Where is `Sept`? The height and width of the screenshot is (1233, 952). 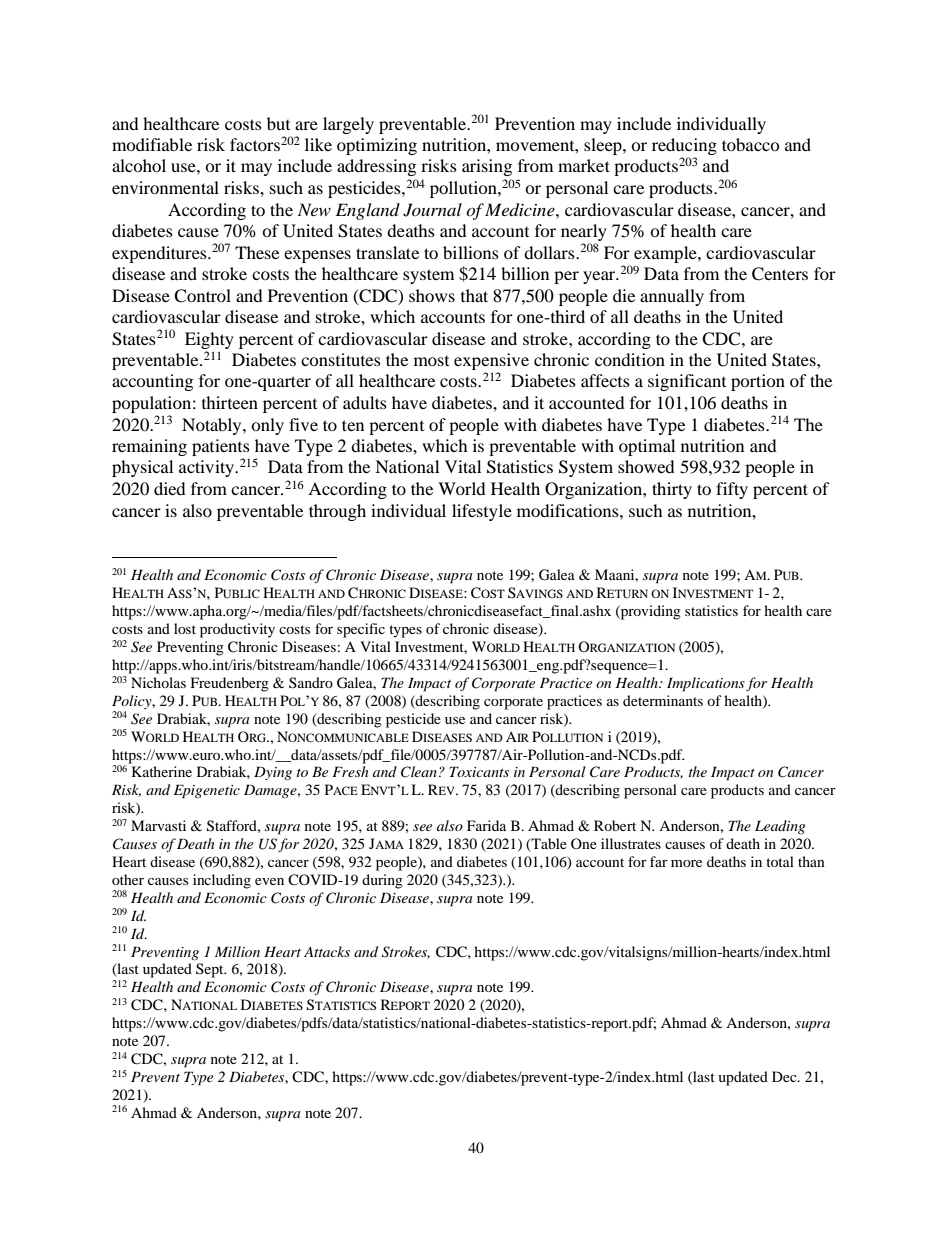 Sept is located at coordinates (211, 970).
